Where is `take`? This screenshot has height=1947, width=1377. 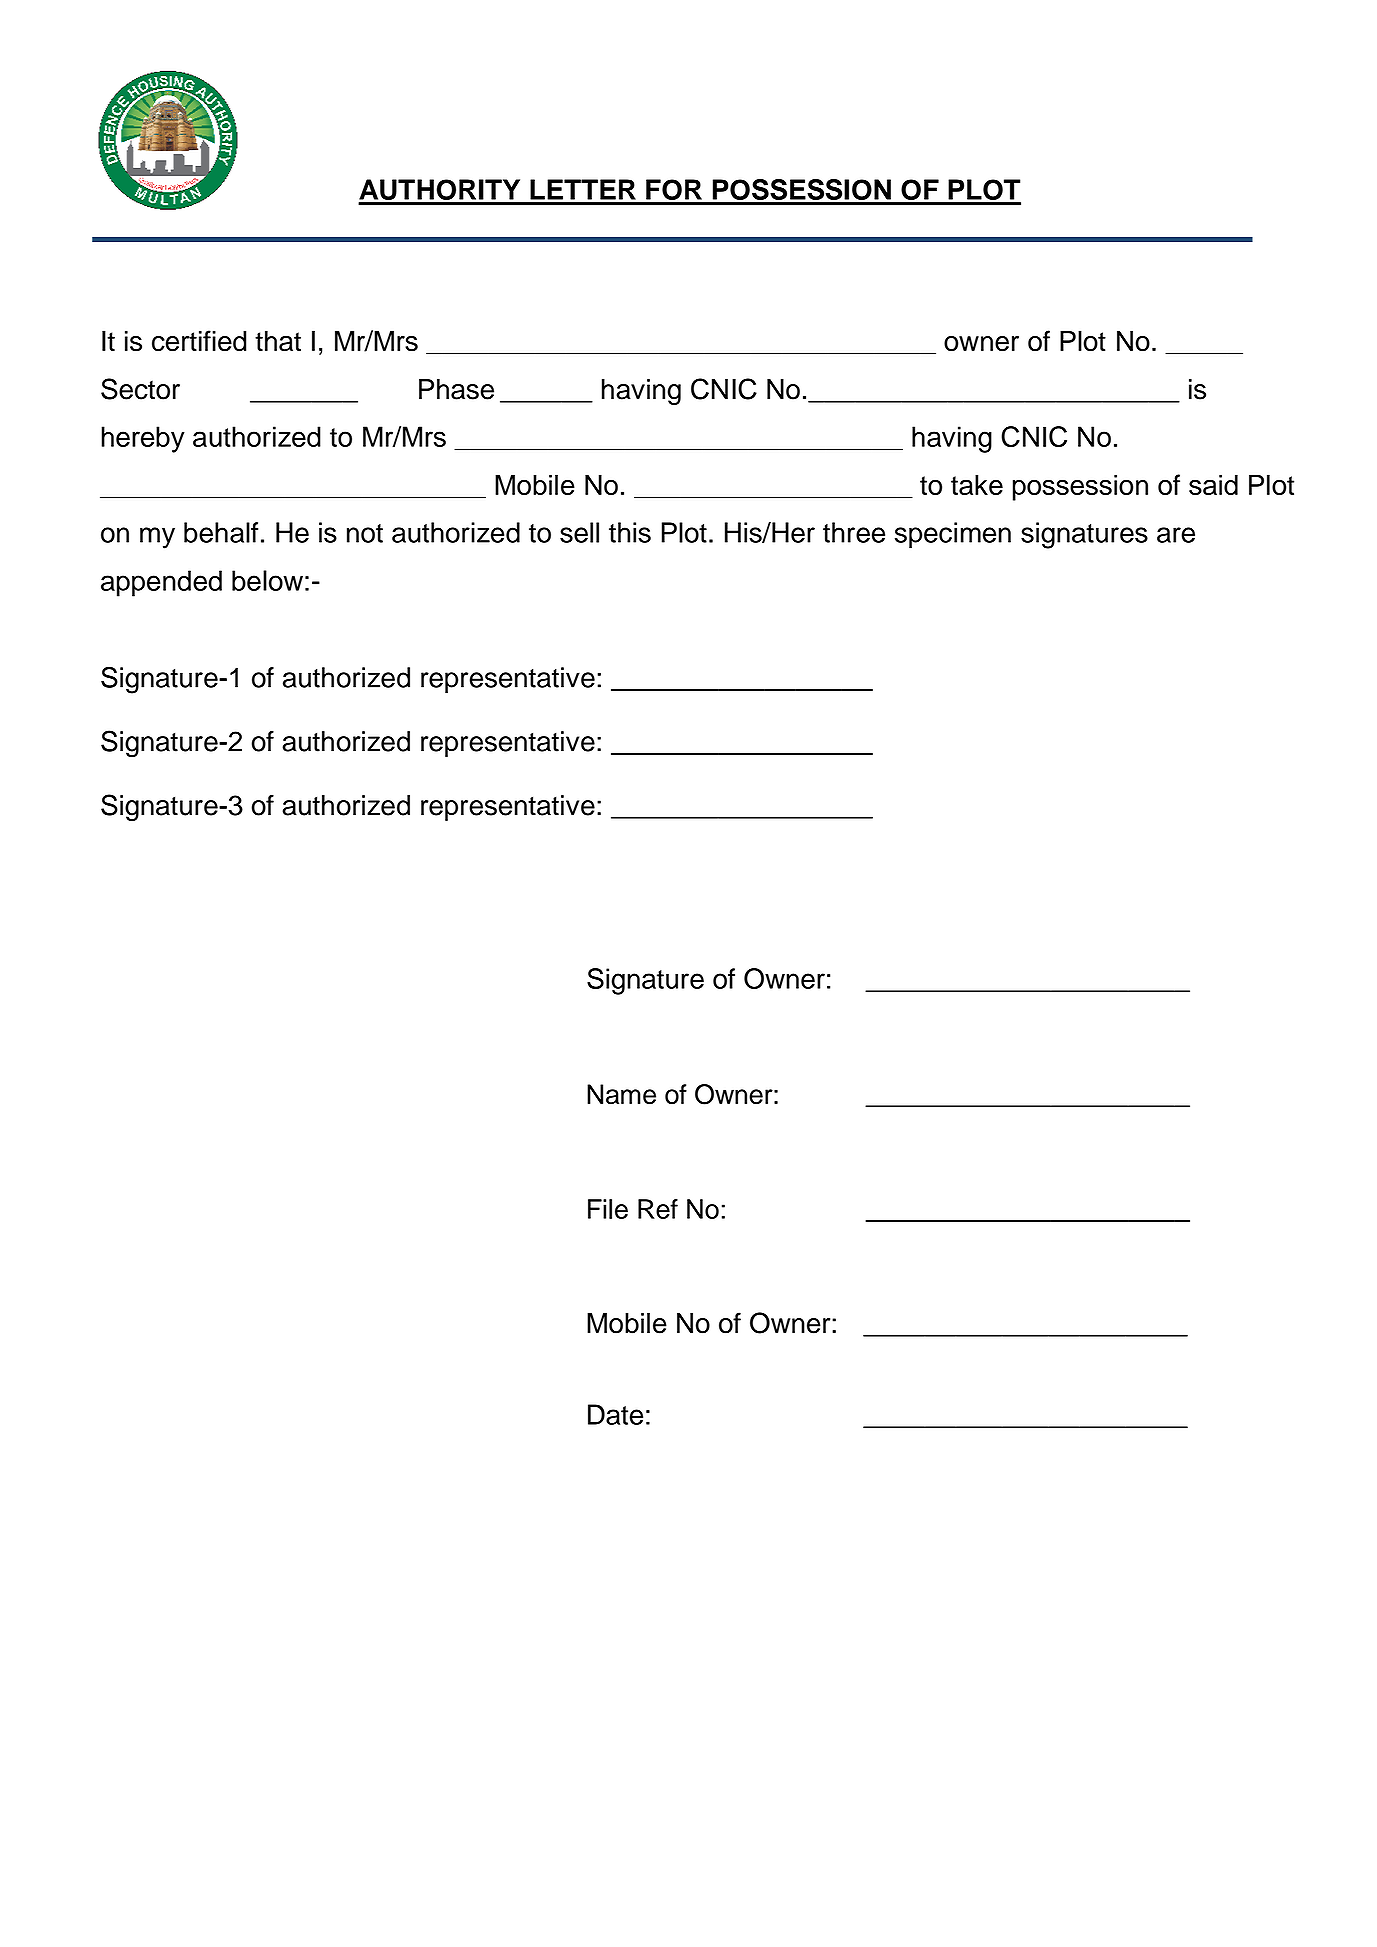
take is located at coordinates (977, 484).
